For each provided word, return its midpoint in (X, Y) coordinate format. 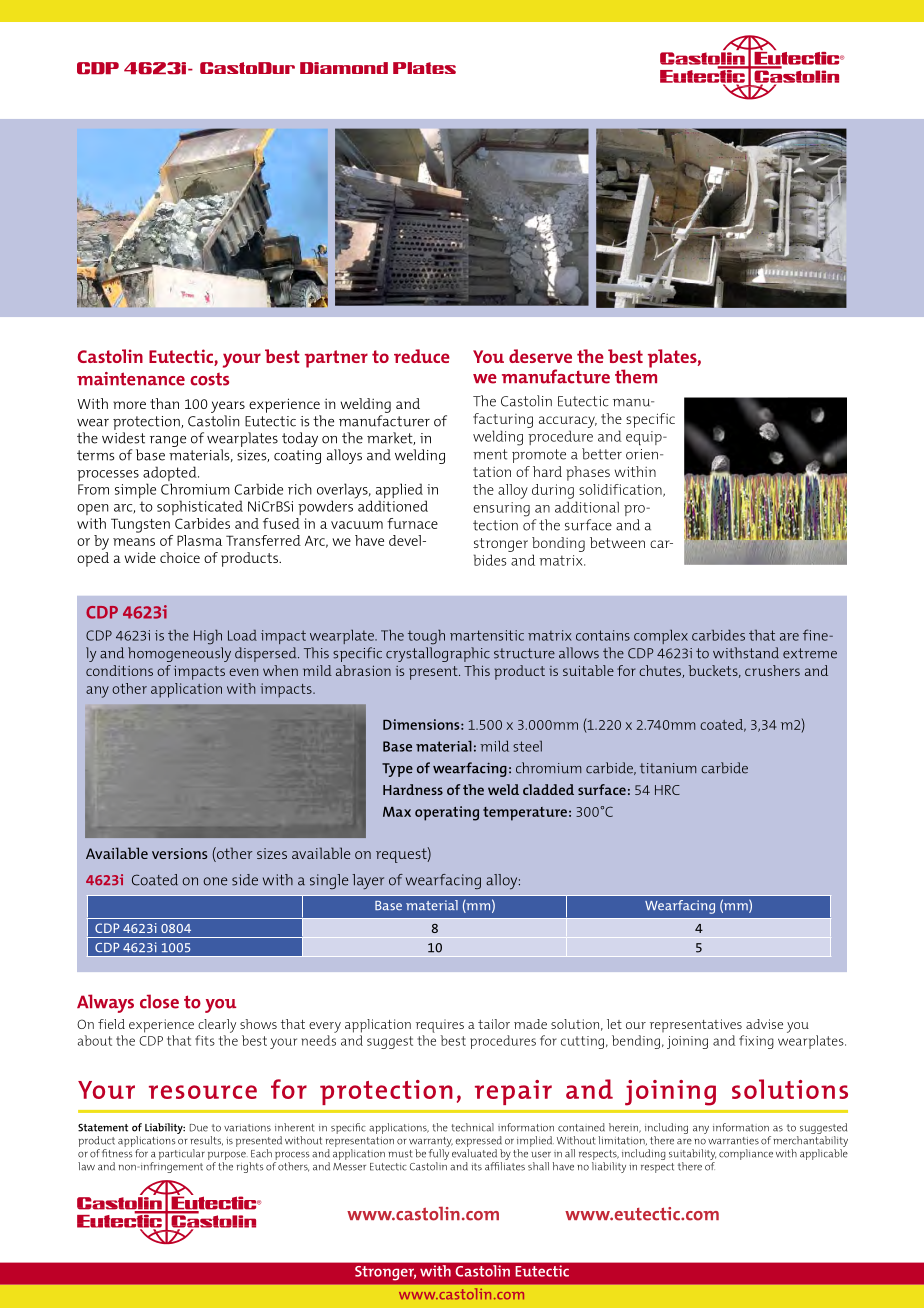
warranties (733, 1141)
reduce (422, 356)
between (617, 542)
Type (397, 770)
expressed (478, 1141)
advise (764, 1024)
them (636, 375)
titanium (668, 768)
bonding (558, 544)
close (159, 1001)
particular (182, 1154)
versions (180, 853)
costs (209, 379)
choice (180, 557)
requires (440, 1026)
